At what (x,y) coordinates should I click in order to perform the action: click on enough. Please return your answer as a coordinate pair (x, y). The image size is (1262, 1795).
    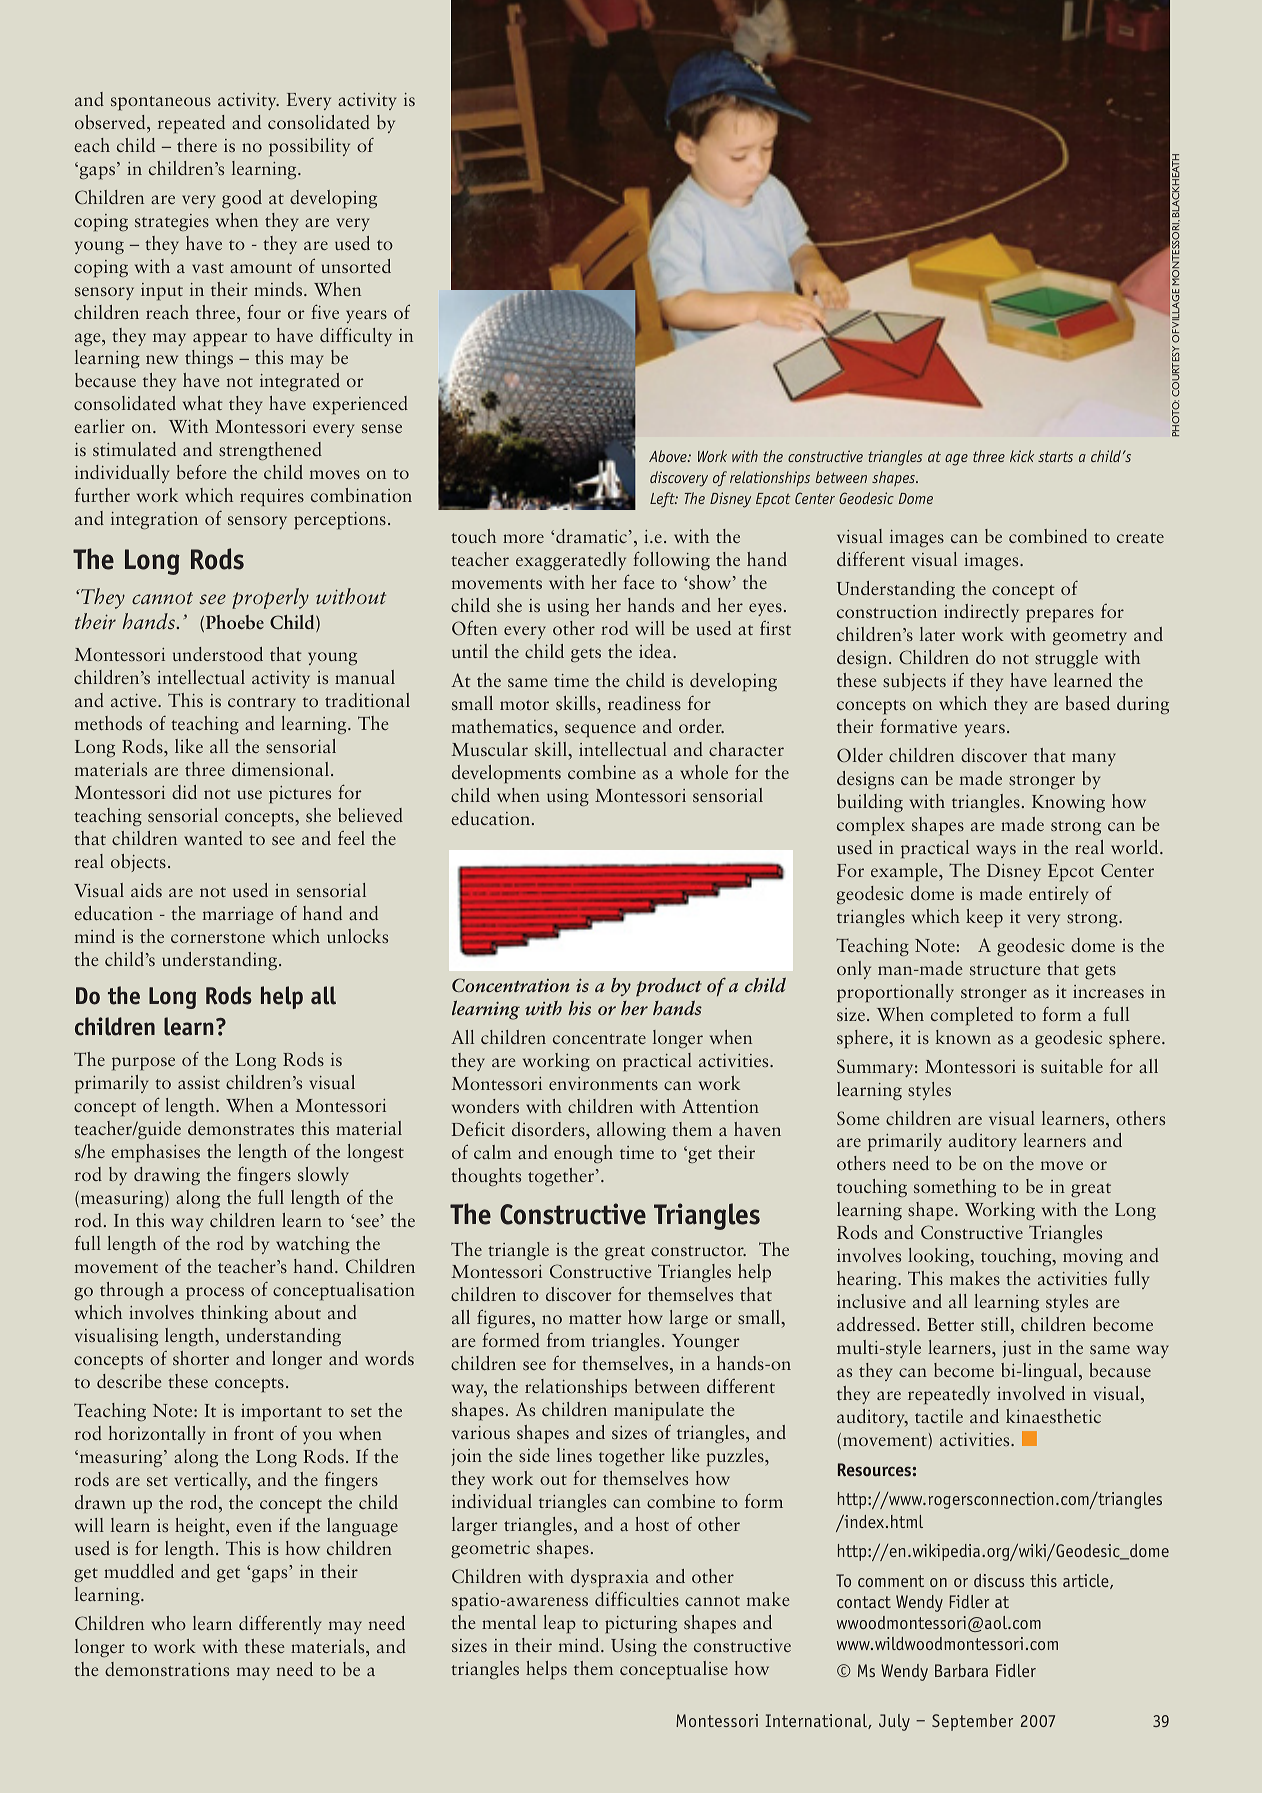
    Looking at the image, I should click on (583, 1154).
